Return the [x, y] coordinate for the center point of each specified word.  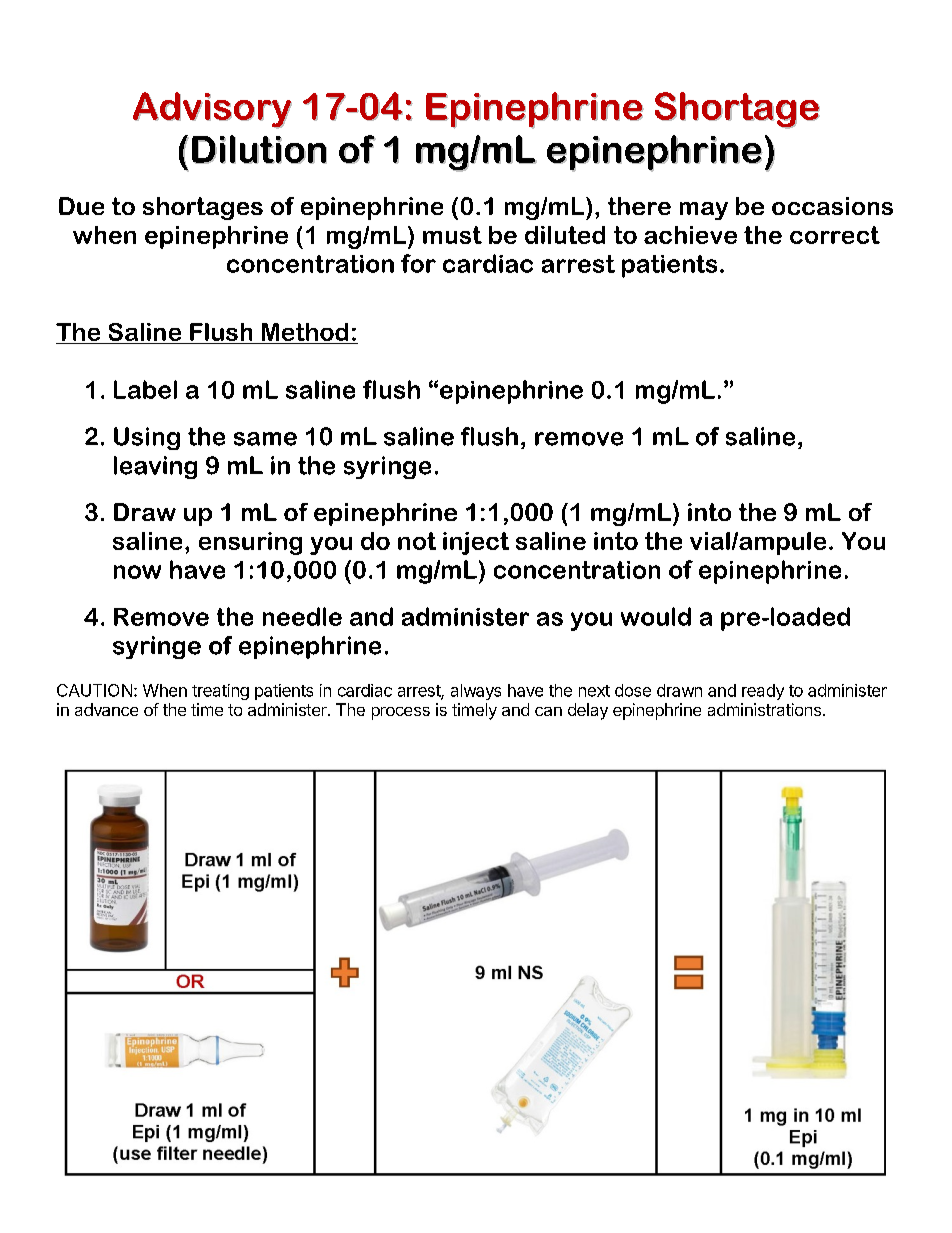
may [704, 211]
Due [81, 206]
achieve [690, 235]
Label [145, 389]
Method [305, 332]
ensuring [250, 543]
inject [476, 543]
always [476, 692]
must [452, 235]
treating [220, 692]
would [656, 616]
